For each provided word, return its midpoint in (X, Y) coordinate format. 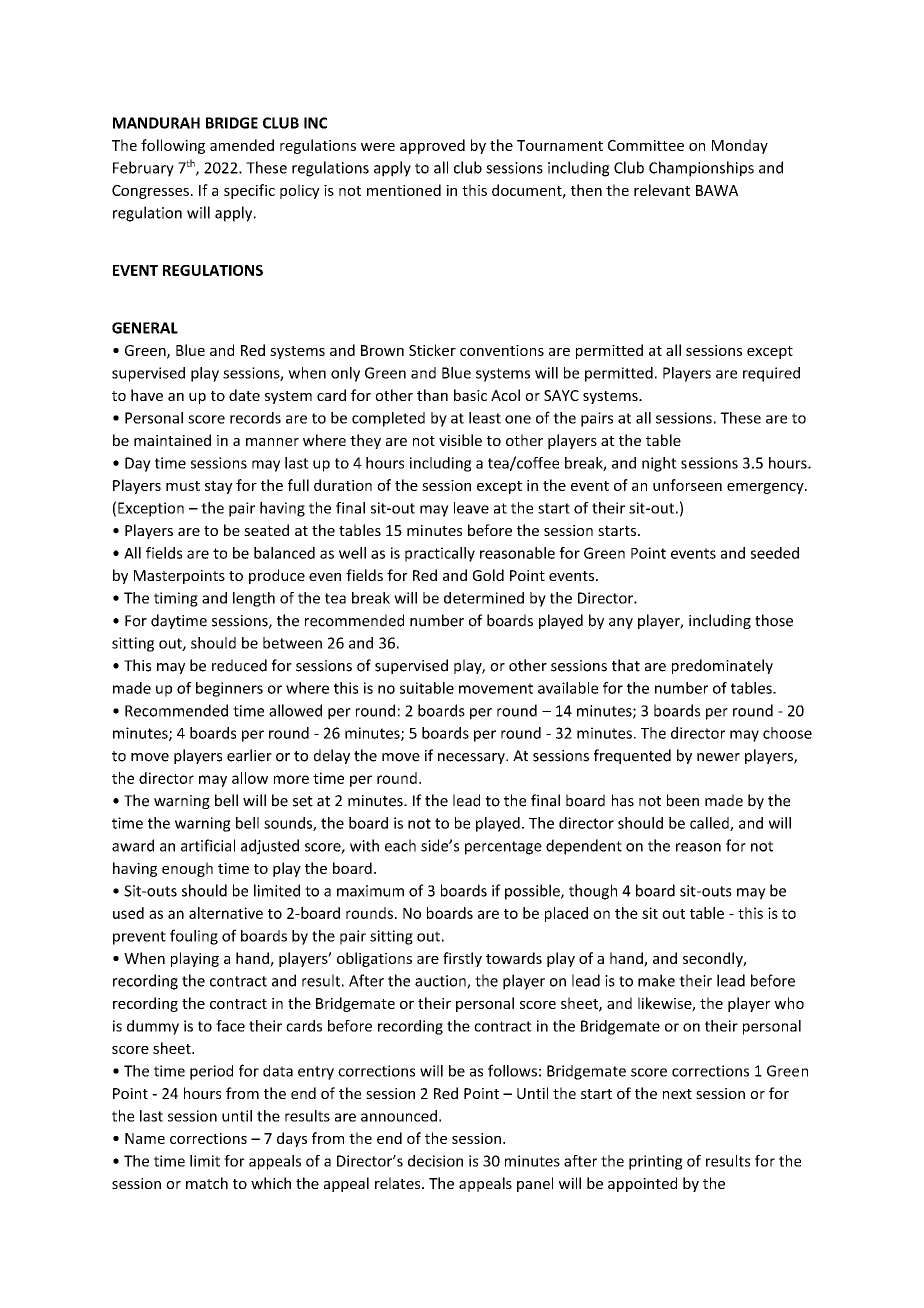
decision (435, 1161)
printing (656, 1162)
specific (249, 191)
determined (484, 598)
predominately (722, 666)
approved (432, 146)
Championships (701, 169)
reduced (239, 665)
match (207, 1183)
